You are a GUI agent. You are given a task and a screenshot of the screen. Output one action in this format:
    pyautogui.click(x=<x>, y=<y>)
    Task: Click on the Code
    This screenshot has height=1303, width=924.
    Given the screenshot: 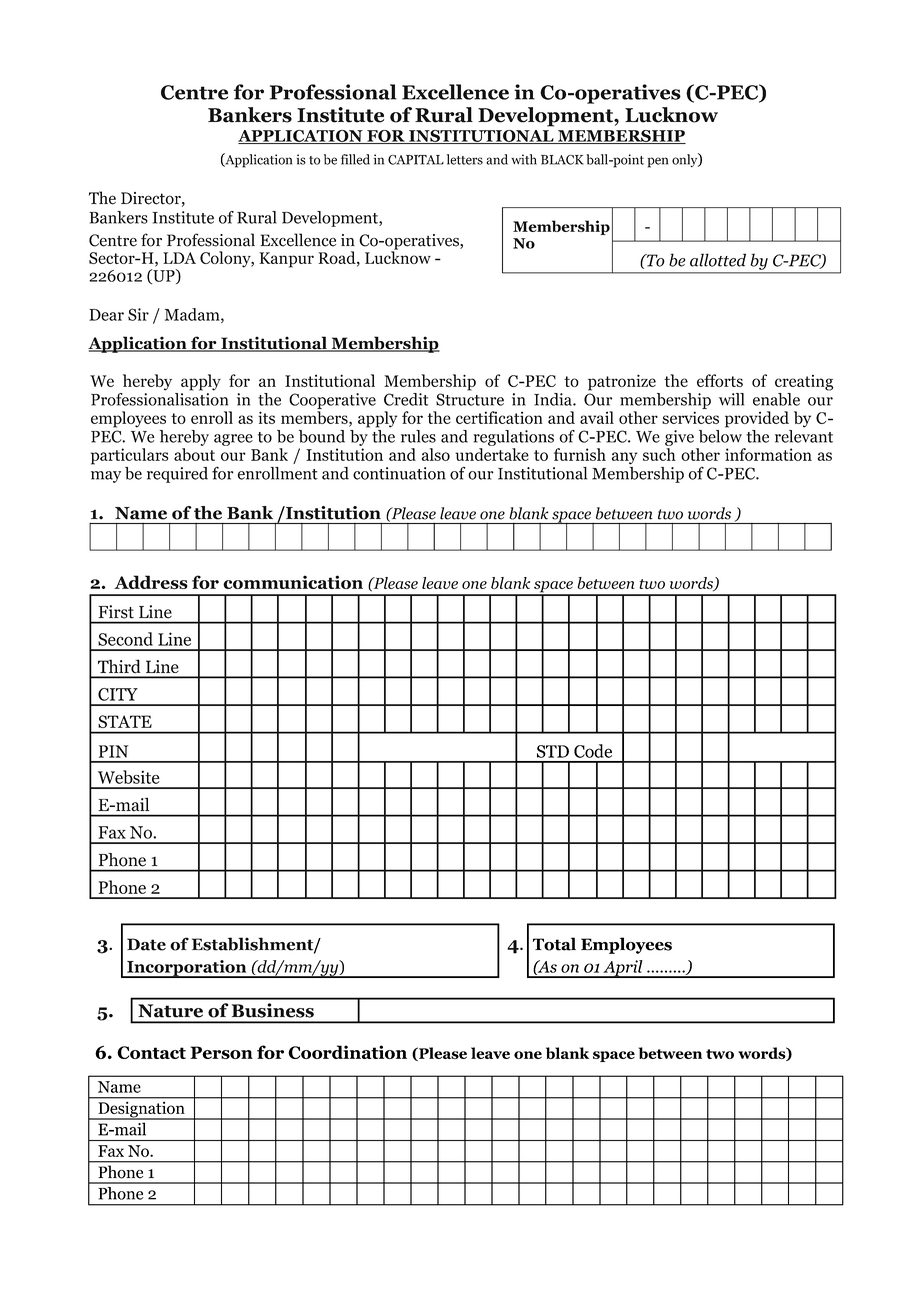 What is the action you would take?
    pyautogui.click(x=593, y=751)
